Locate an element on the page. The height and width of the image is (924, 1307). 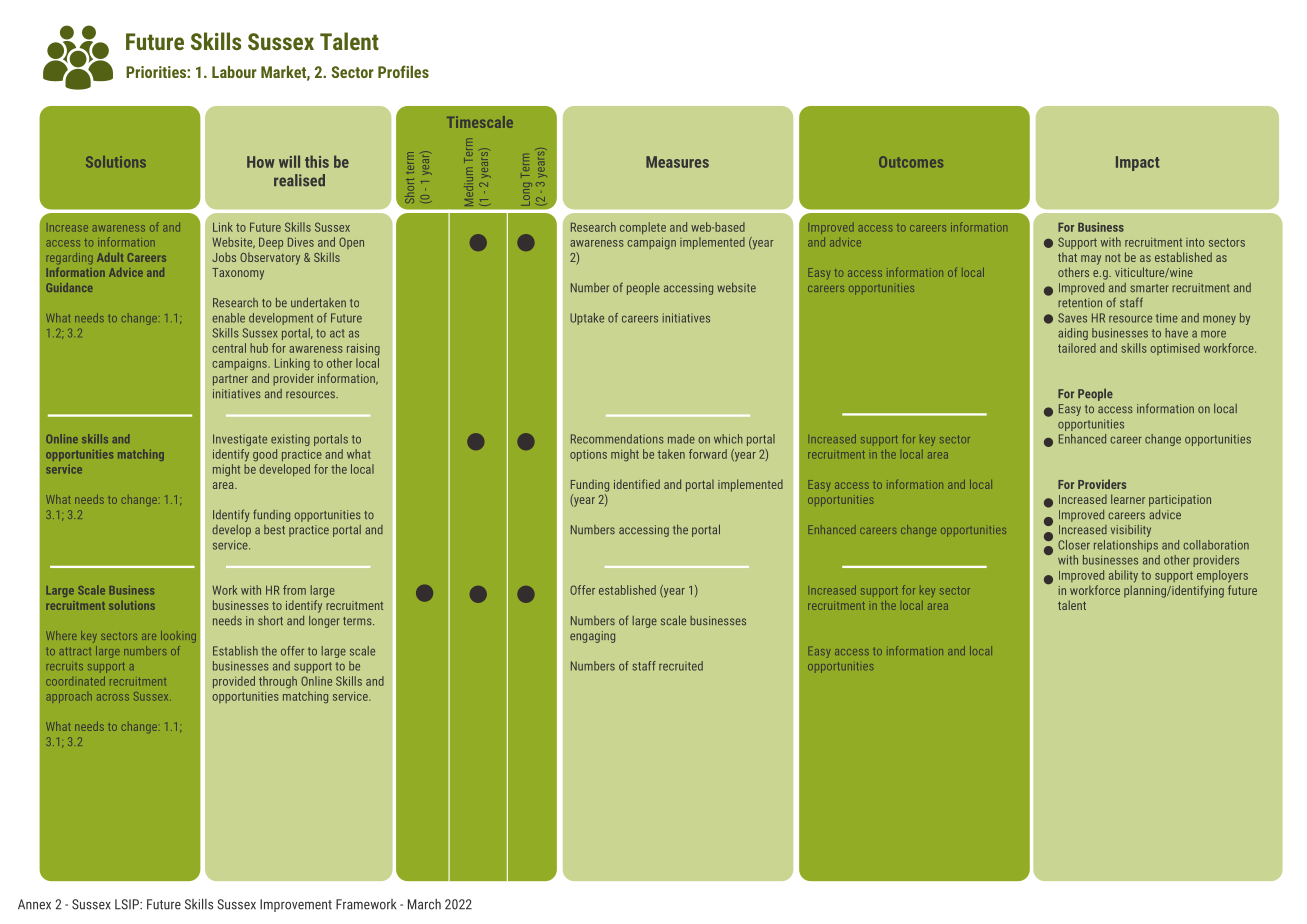
tailored is located at coordinates (1077, 348).
